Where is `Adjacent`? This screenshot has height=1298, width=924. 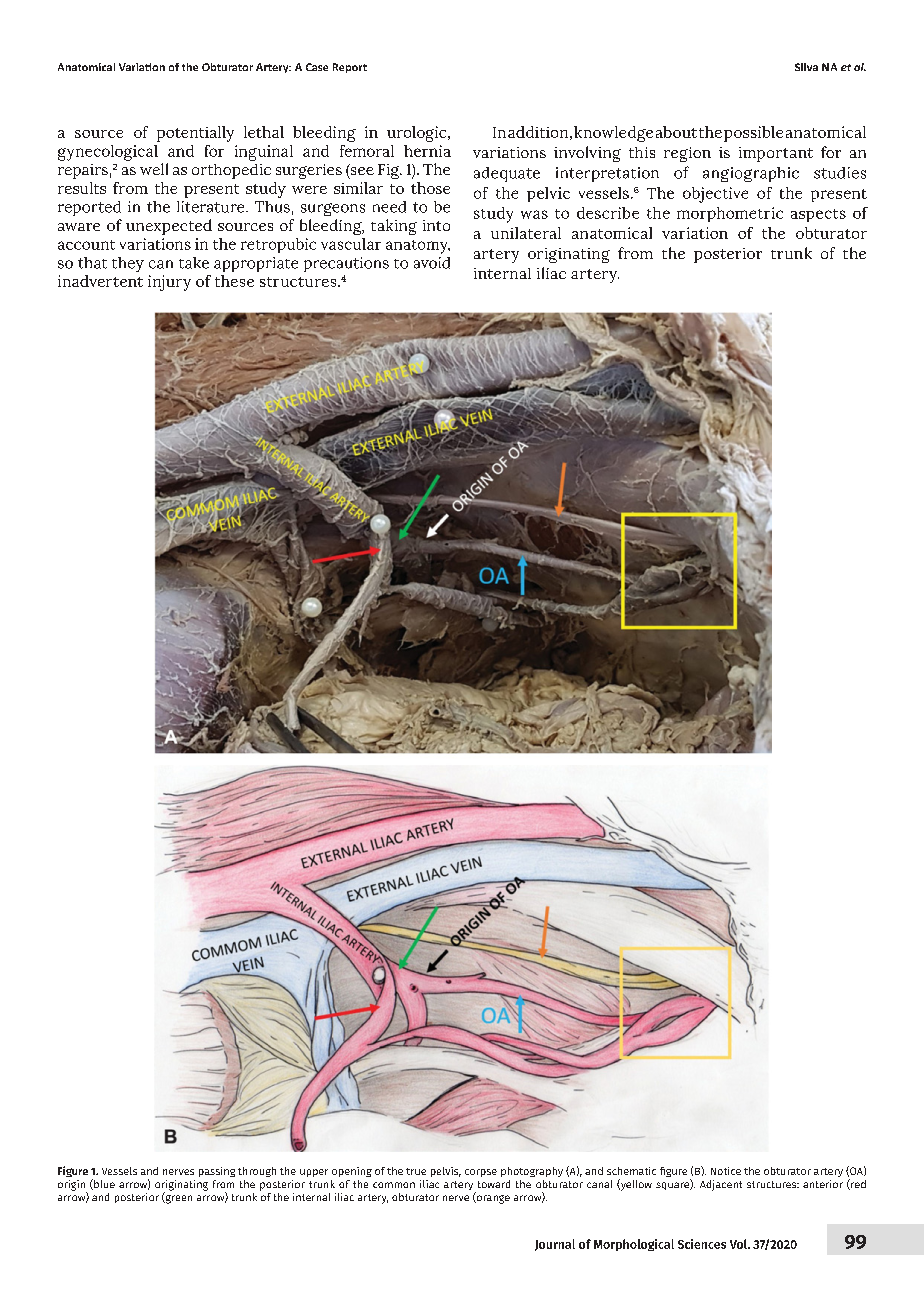 Adjacent is located at coordinates (721, 1185).
